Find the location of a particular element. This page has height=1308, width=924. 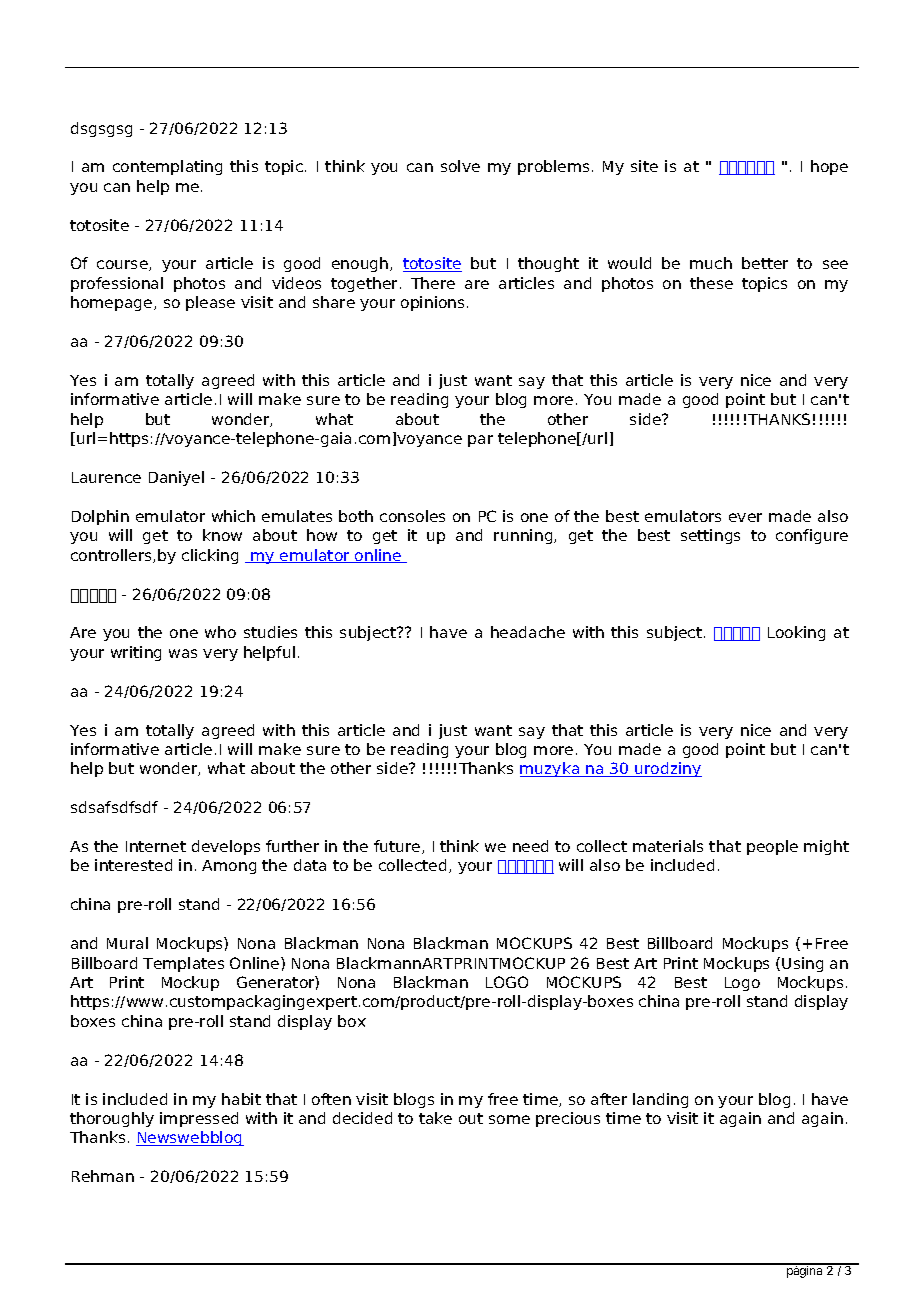

ever is located at coordinates (745, 517).
